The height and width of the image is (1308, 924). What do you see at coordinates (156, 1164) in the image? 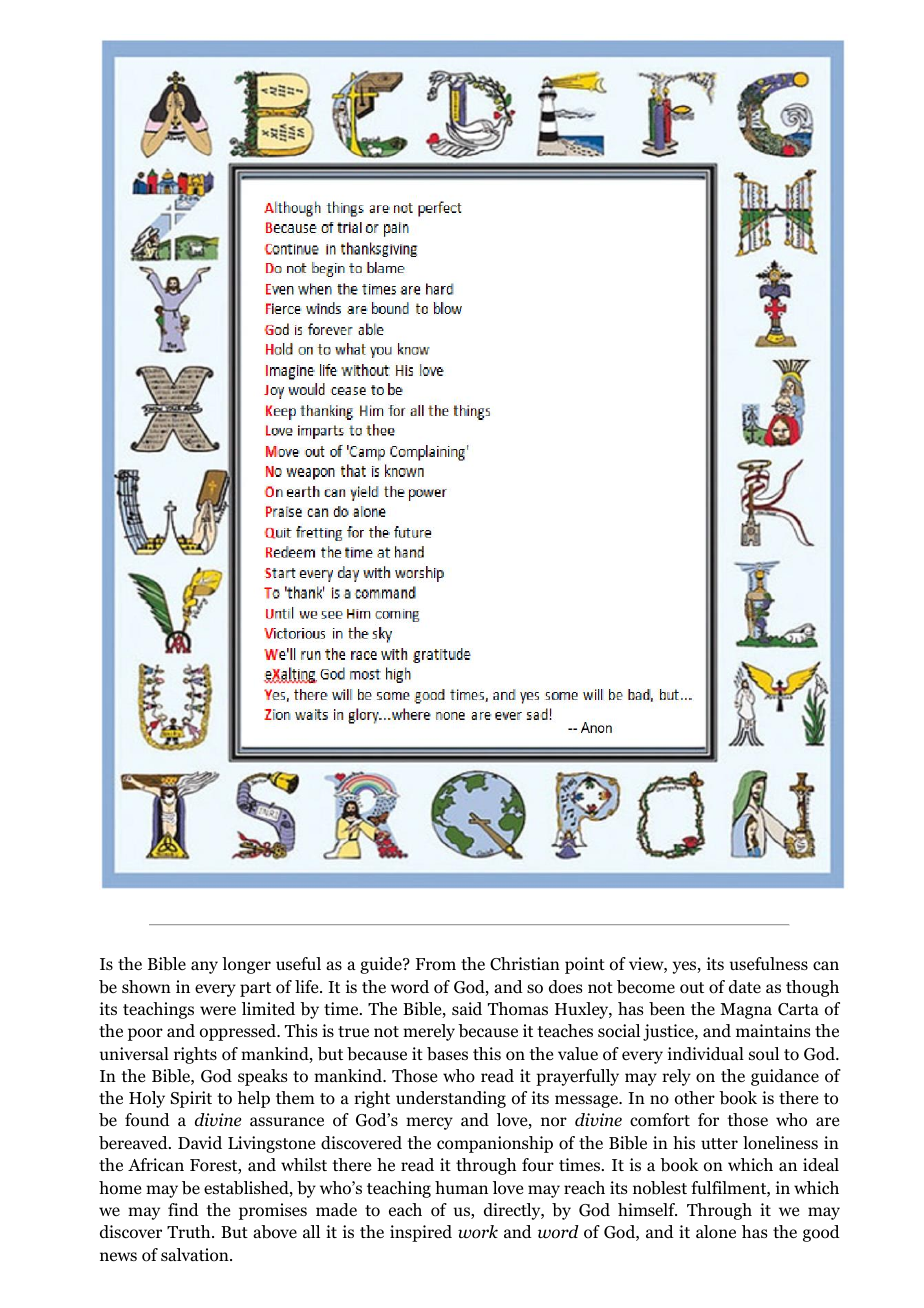
I see `African` at bounding box center [156, 1164].
